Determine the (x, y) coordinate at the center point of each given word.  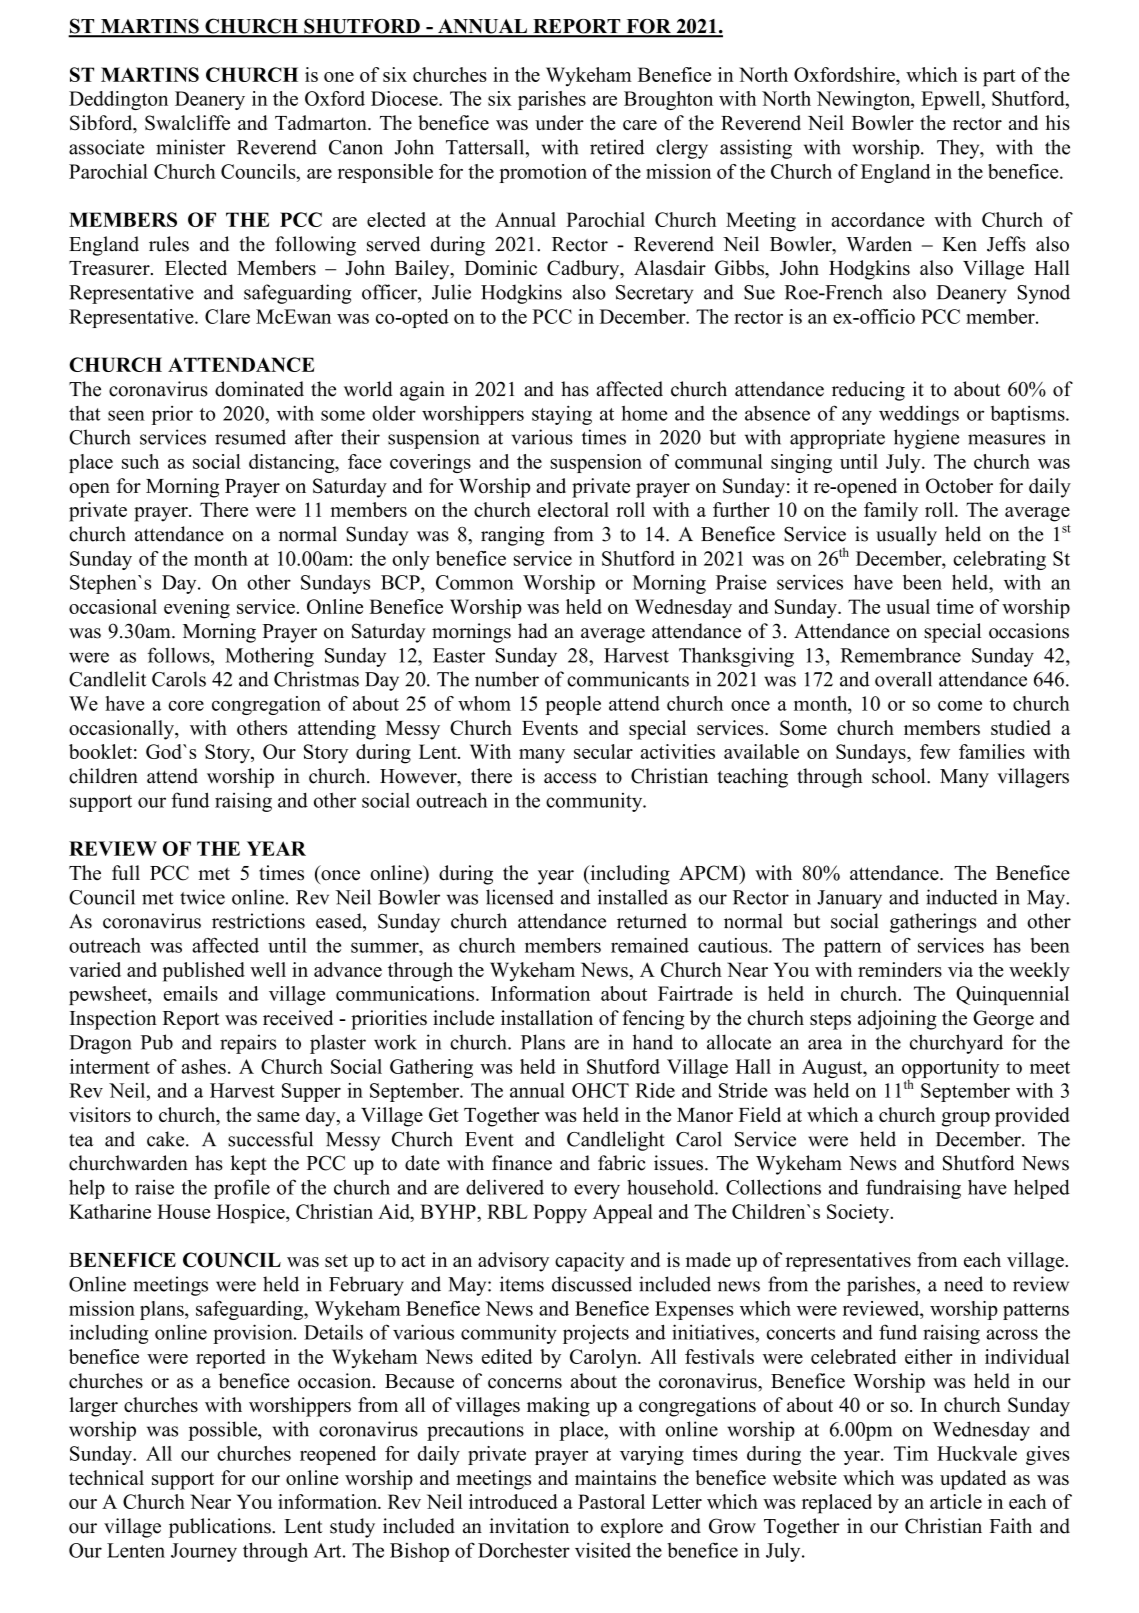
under (559, 122)
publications (221, 1528)
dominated (259, 389)
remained (650, 945)
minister (190, 147)
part (999, 78)
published (204, 972)
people (573, 705)
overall (903, 679)
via (960, 969)
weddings (919, 415)
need (963, 1284)
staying (562, 415)
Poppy (560, 1214)
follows (180, 655)
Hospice (252, 1214)
